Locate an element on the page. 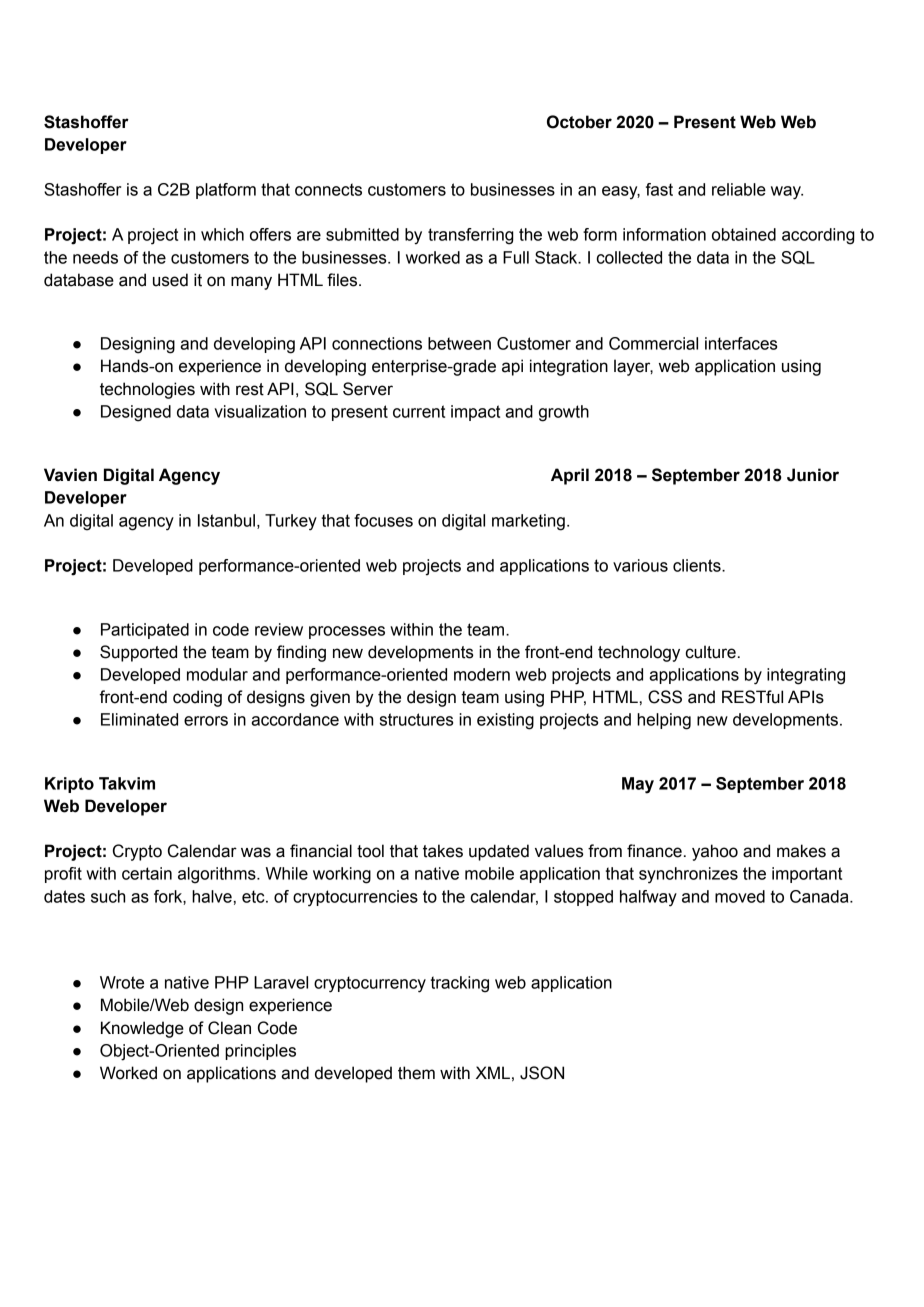  which is located at coordinates (222, 234).
